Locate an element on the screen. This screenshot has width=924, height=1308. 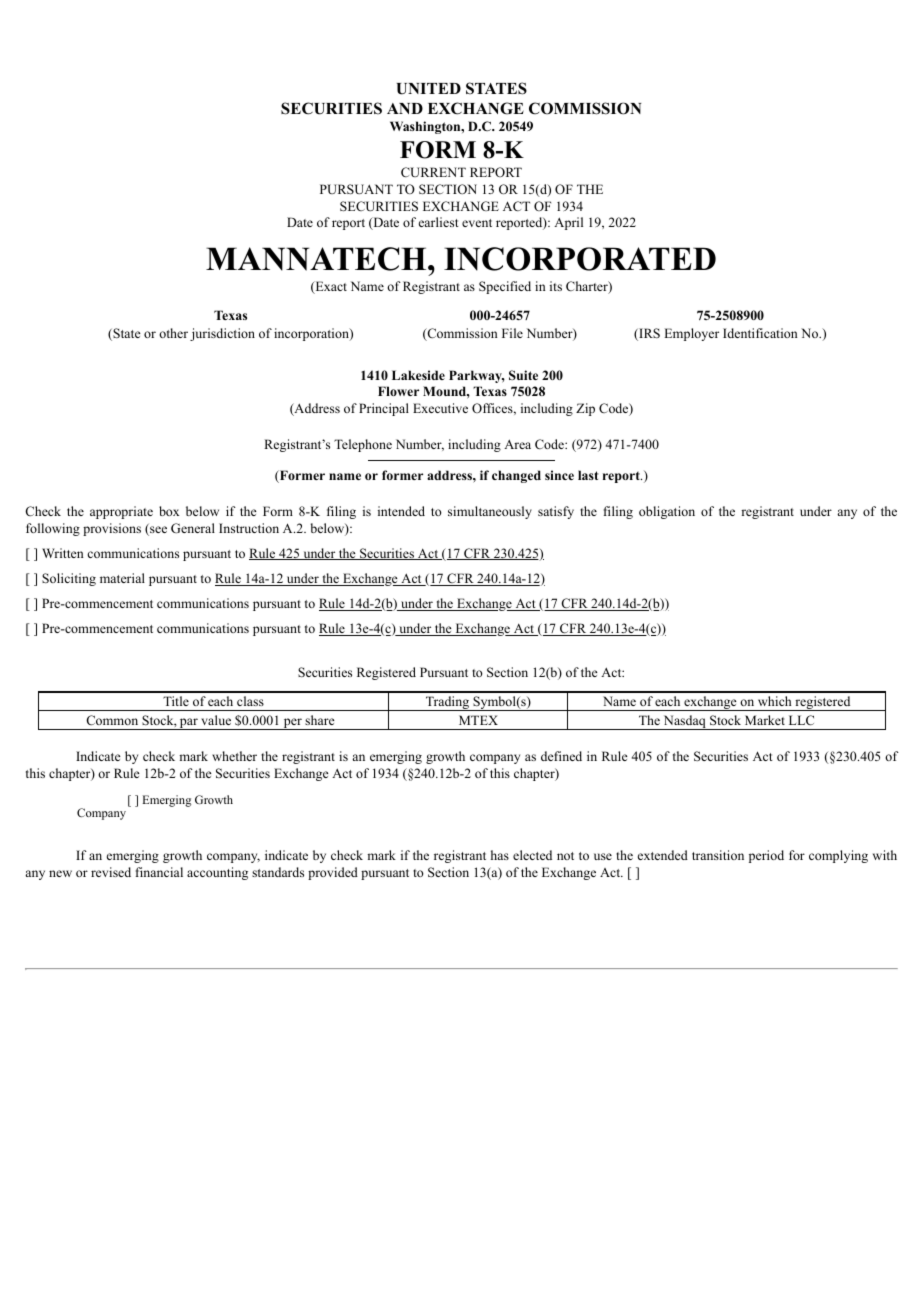
financial is located at coordinates (159, 872).
